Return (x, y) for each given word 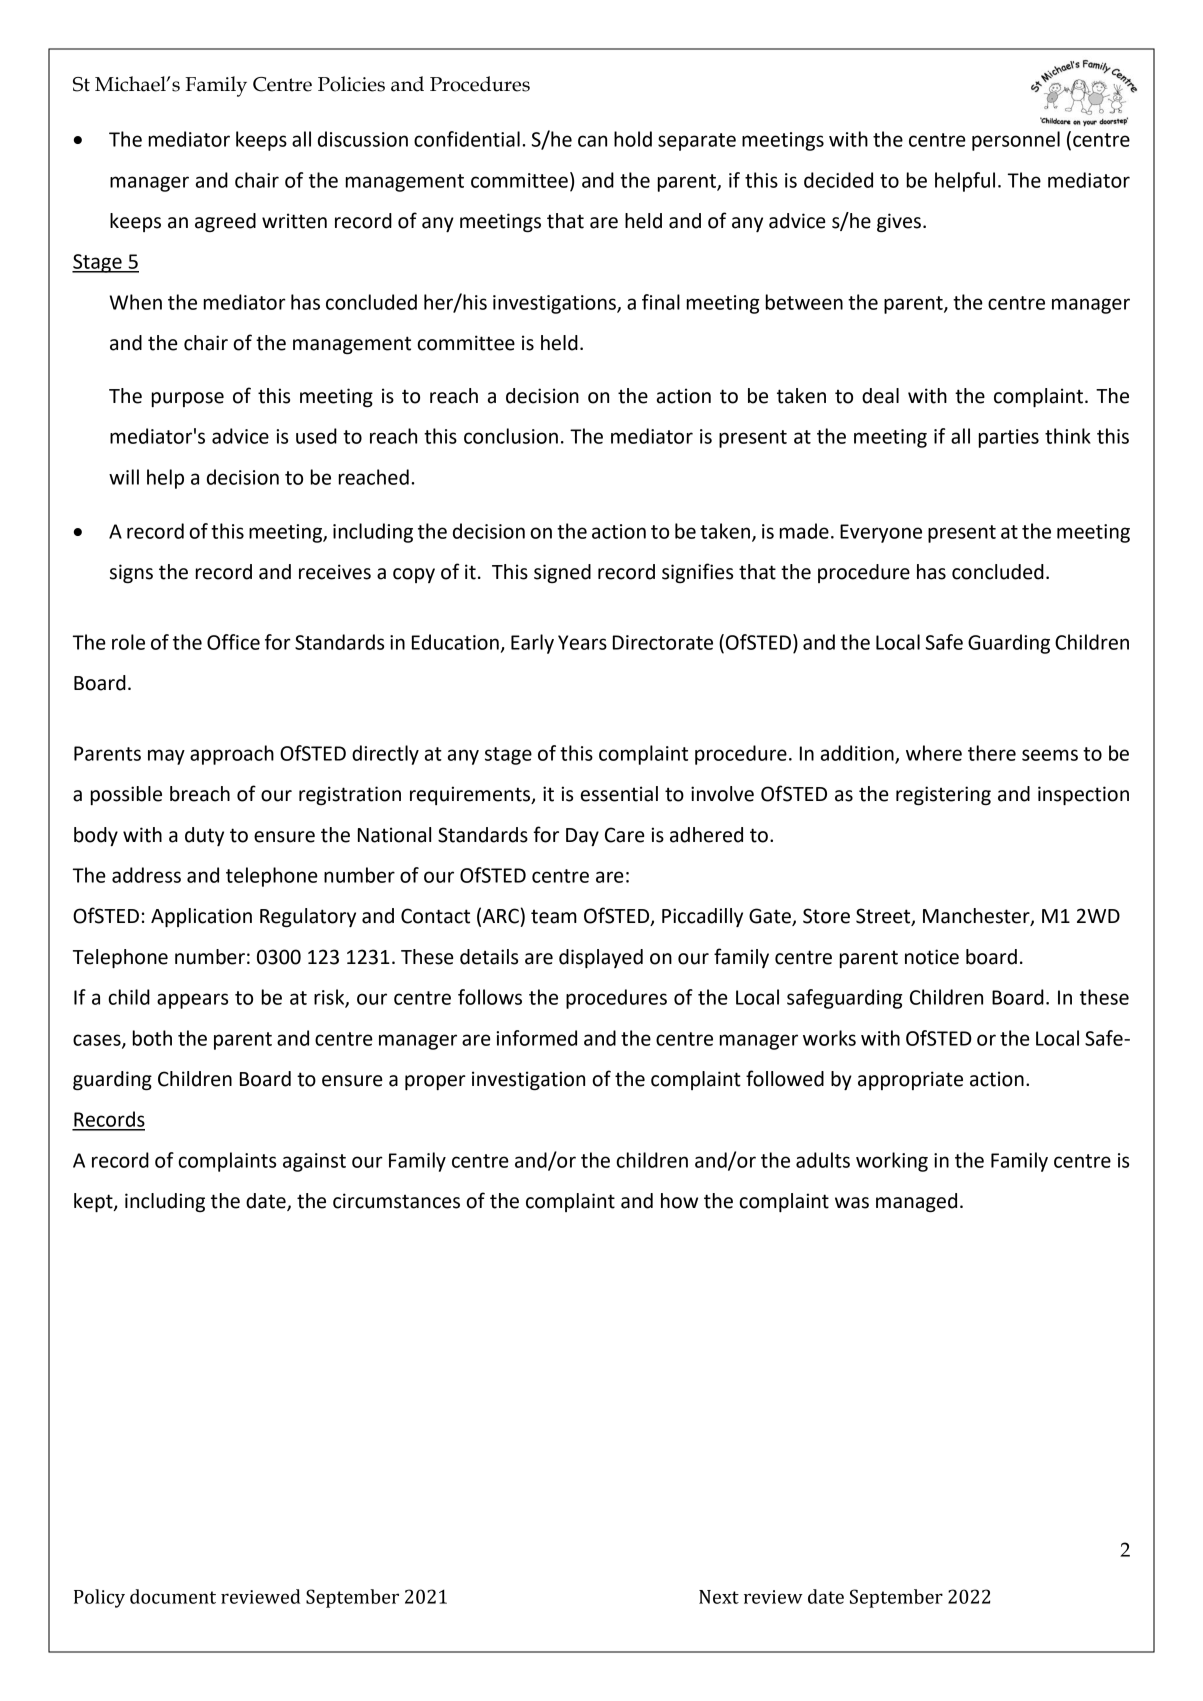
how (679, 1201)
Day (582, 837)
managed (916, 1202)
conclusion (511, 436)
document (173, 1596)
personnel (1016, 141)
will (124, 477)
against (314, 1162)
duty (204, 836)
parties (1009, 438)
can (592, 141)
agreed (225, 222)
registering (943, 795)
